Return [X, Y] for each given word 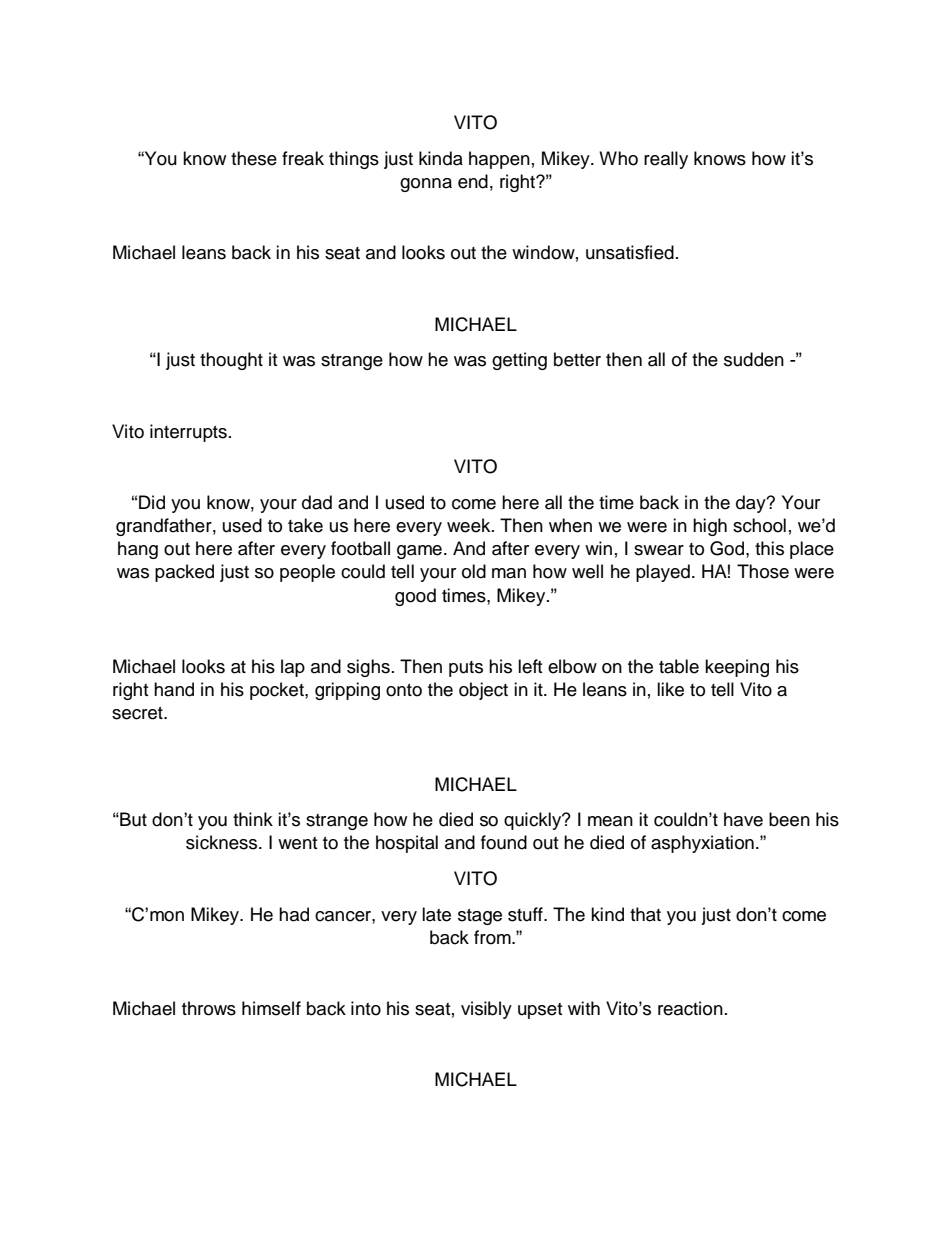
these [254, 158]
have [743, 819]
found [504, 842]
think [253, 819]
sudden [754, 359]
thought [231, 361]
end [473, 181]
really [666, 160]
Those [763, 571]
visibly [486, 1010]
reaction [690, 1008]
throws [209, 1008]
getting [519, 361]
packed [184, 573]
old [474, 571]
